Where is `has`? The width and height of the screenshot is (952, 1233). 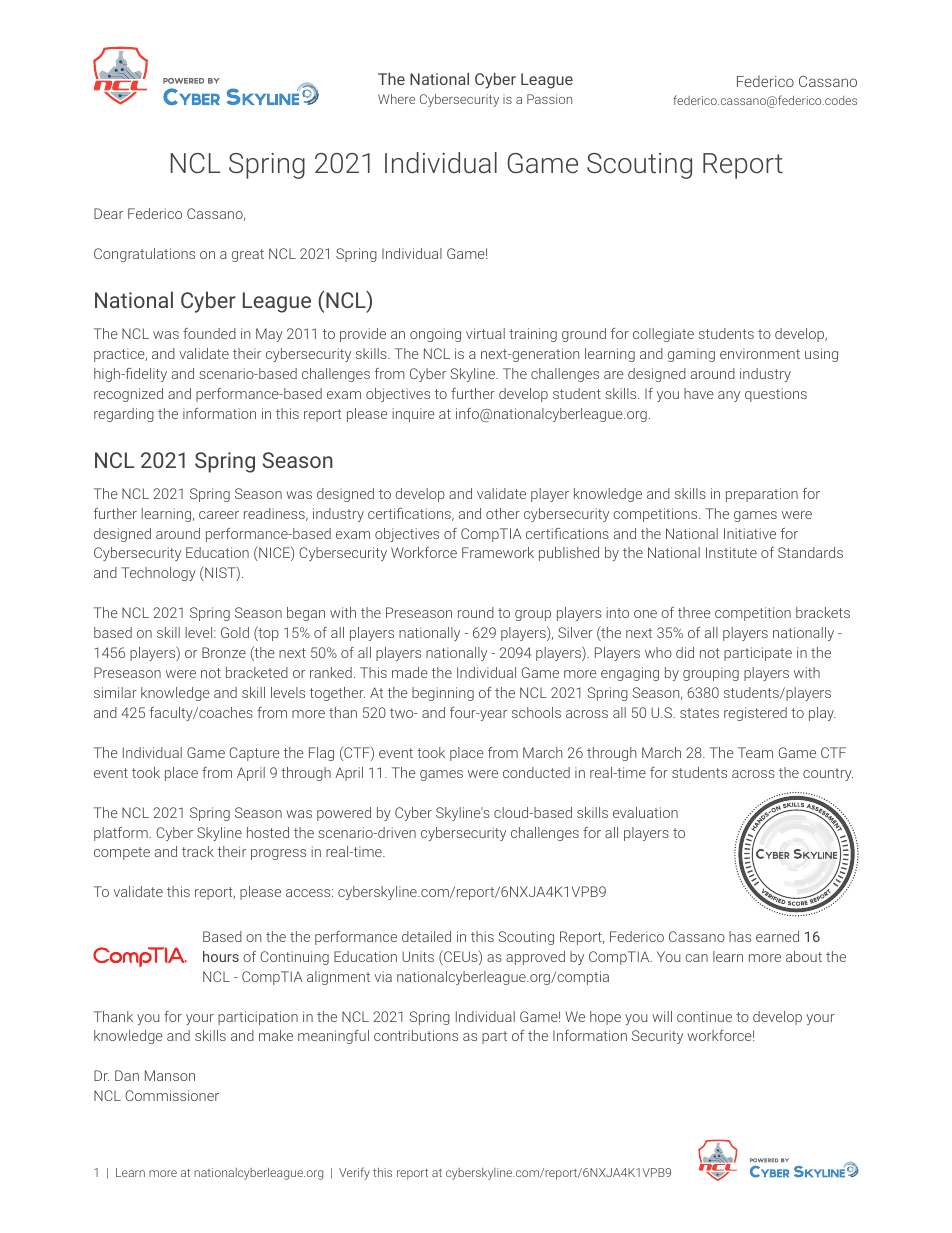 has is located at coordinates (740, 936).
